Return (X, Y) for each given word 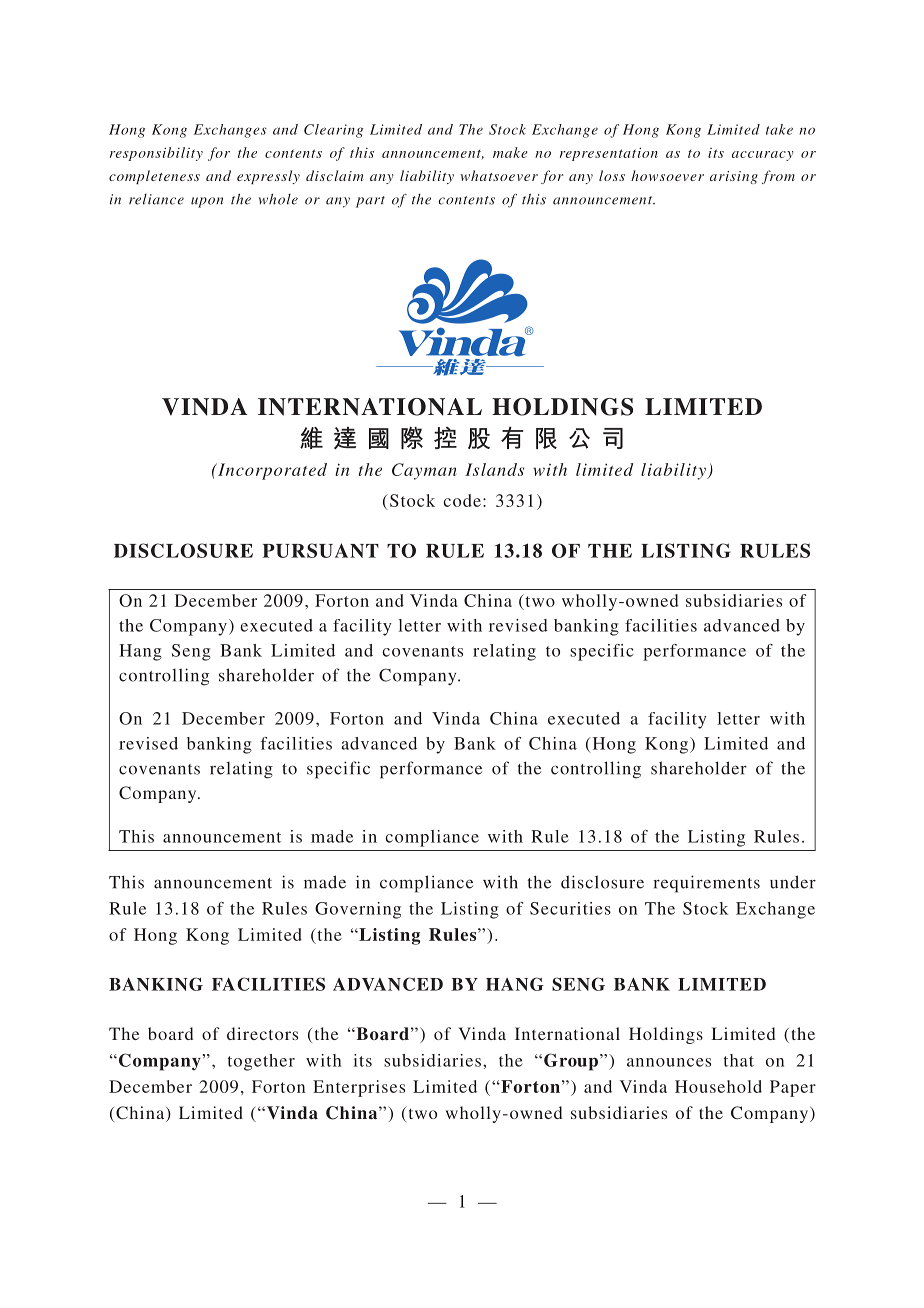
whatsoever (499, 175)
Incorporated (271, 471)
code (462, 500)
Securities (570, 908)
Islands (494, 469)
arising (734, 177)
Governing (358, 910)
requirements (706, 884)
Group (571, 1062)
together (261, 1062)
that (739, 1060)
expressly (268, 177)
